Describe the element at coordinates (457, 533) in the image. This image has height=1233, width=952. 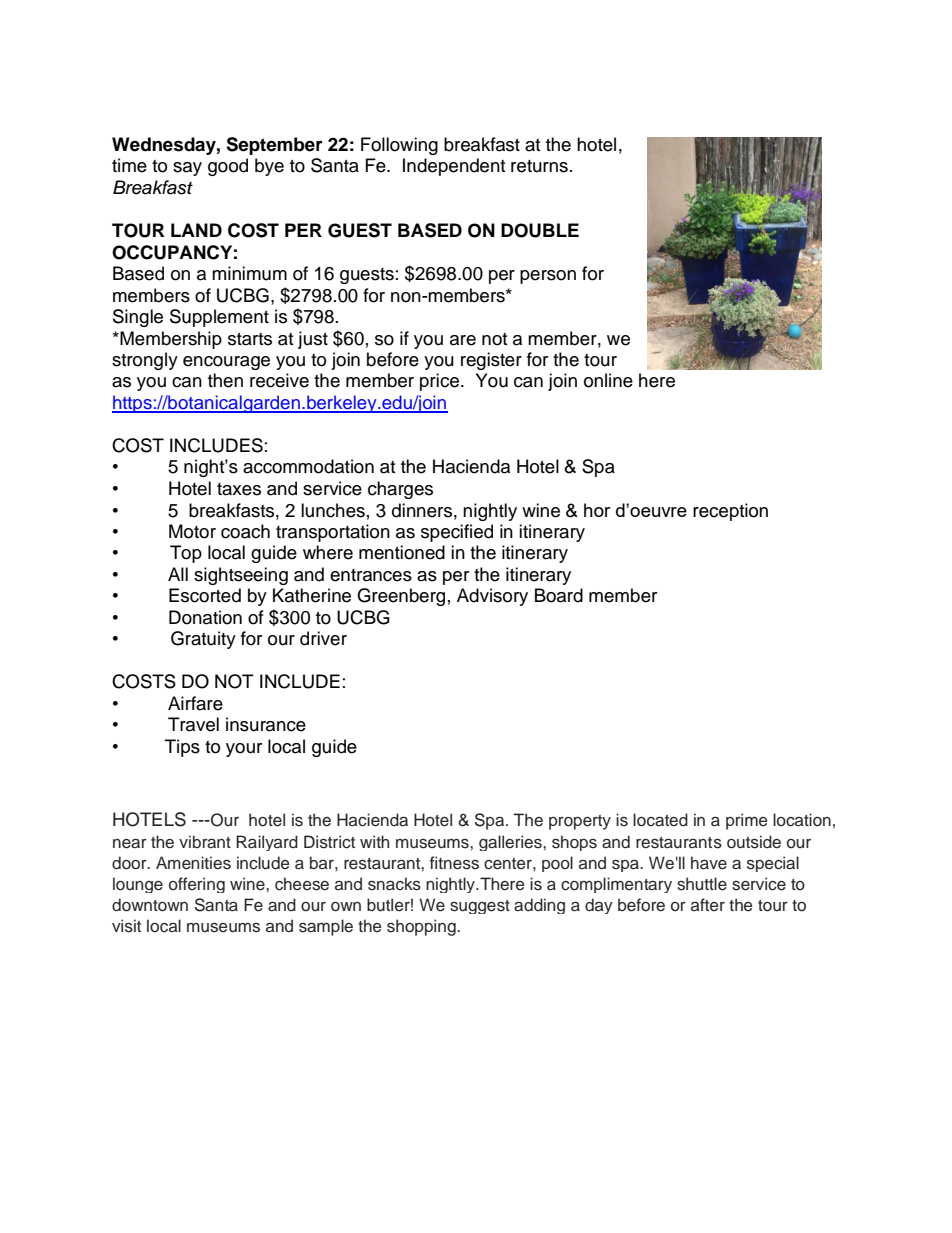
I see `specified` at that location.
